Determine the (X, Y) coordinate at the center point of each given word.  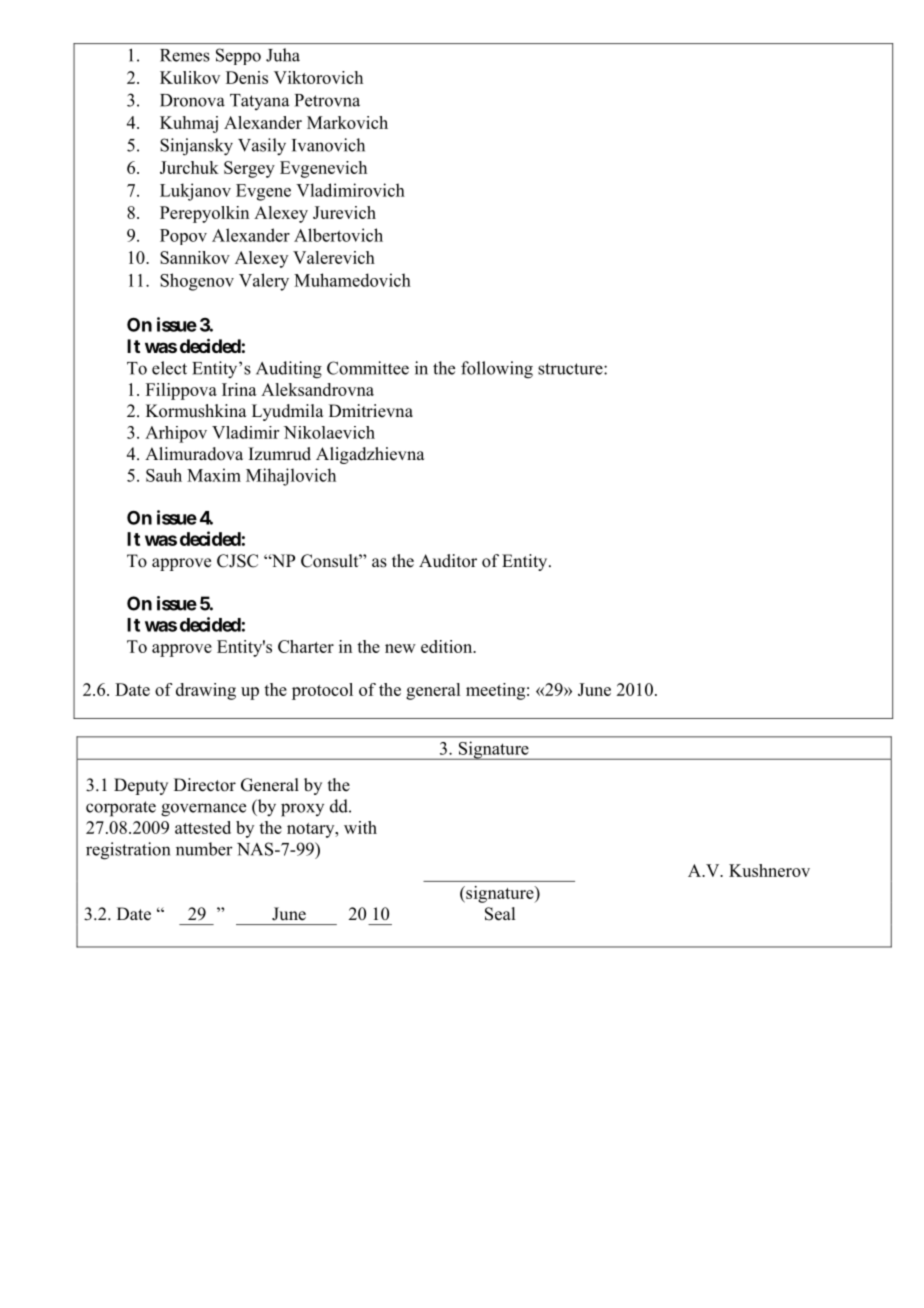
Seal (500, 914)
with (360, 827)
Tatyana (259, 102)
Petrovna (327, 100)
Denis (247, 77)
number (204, 849)
